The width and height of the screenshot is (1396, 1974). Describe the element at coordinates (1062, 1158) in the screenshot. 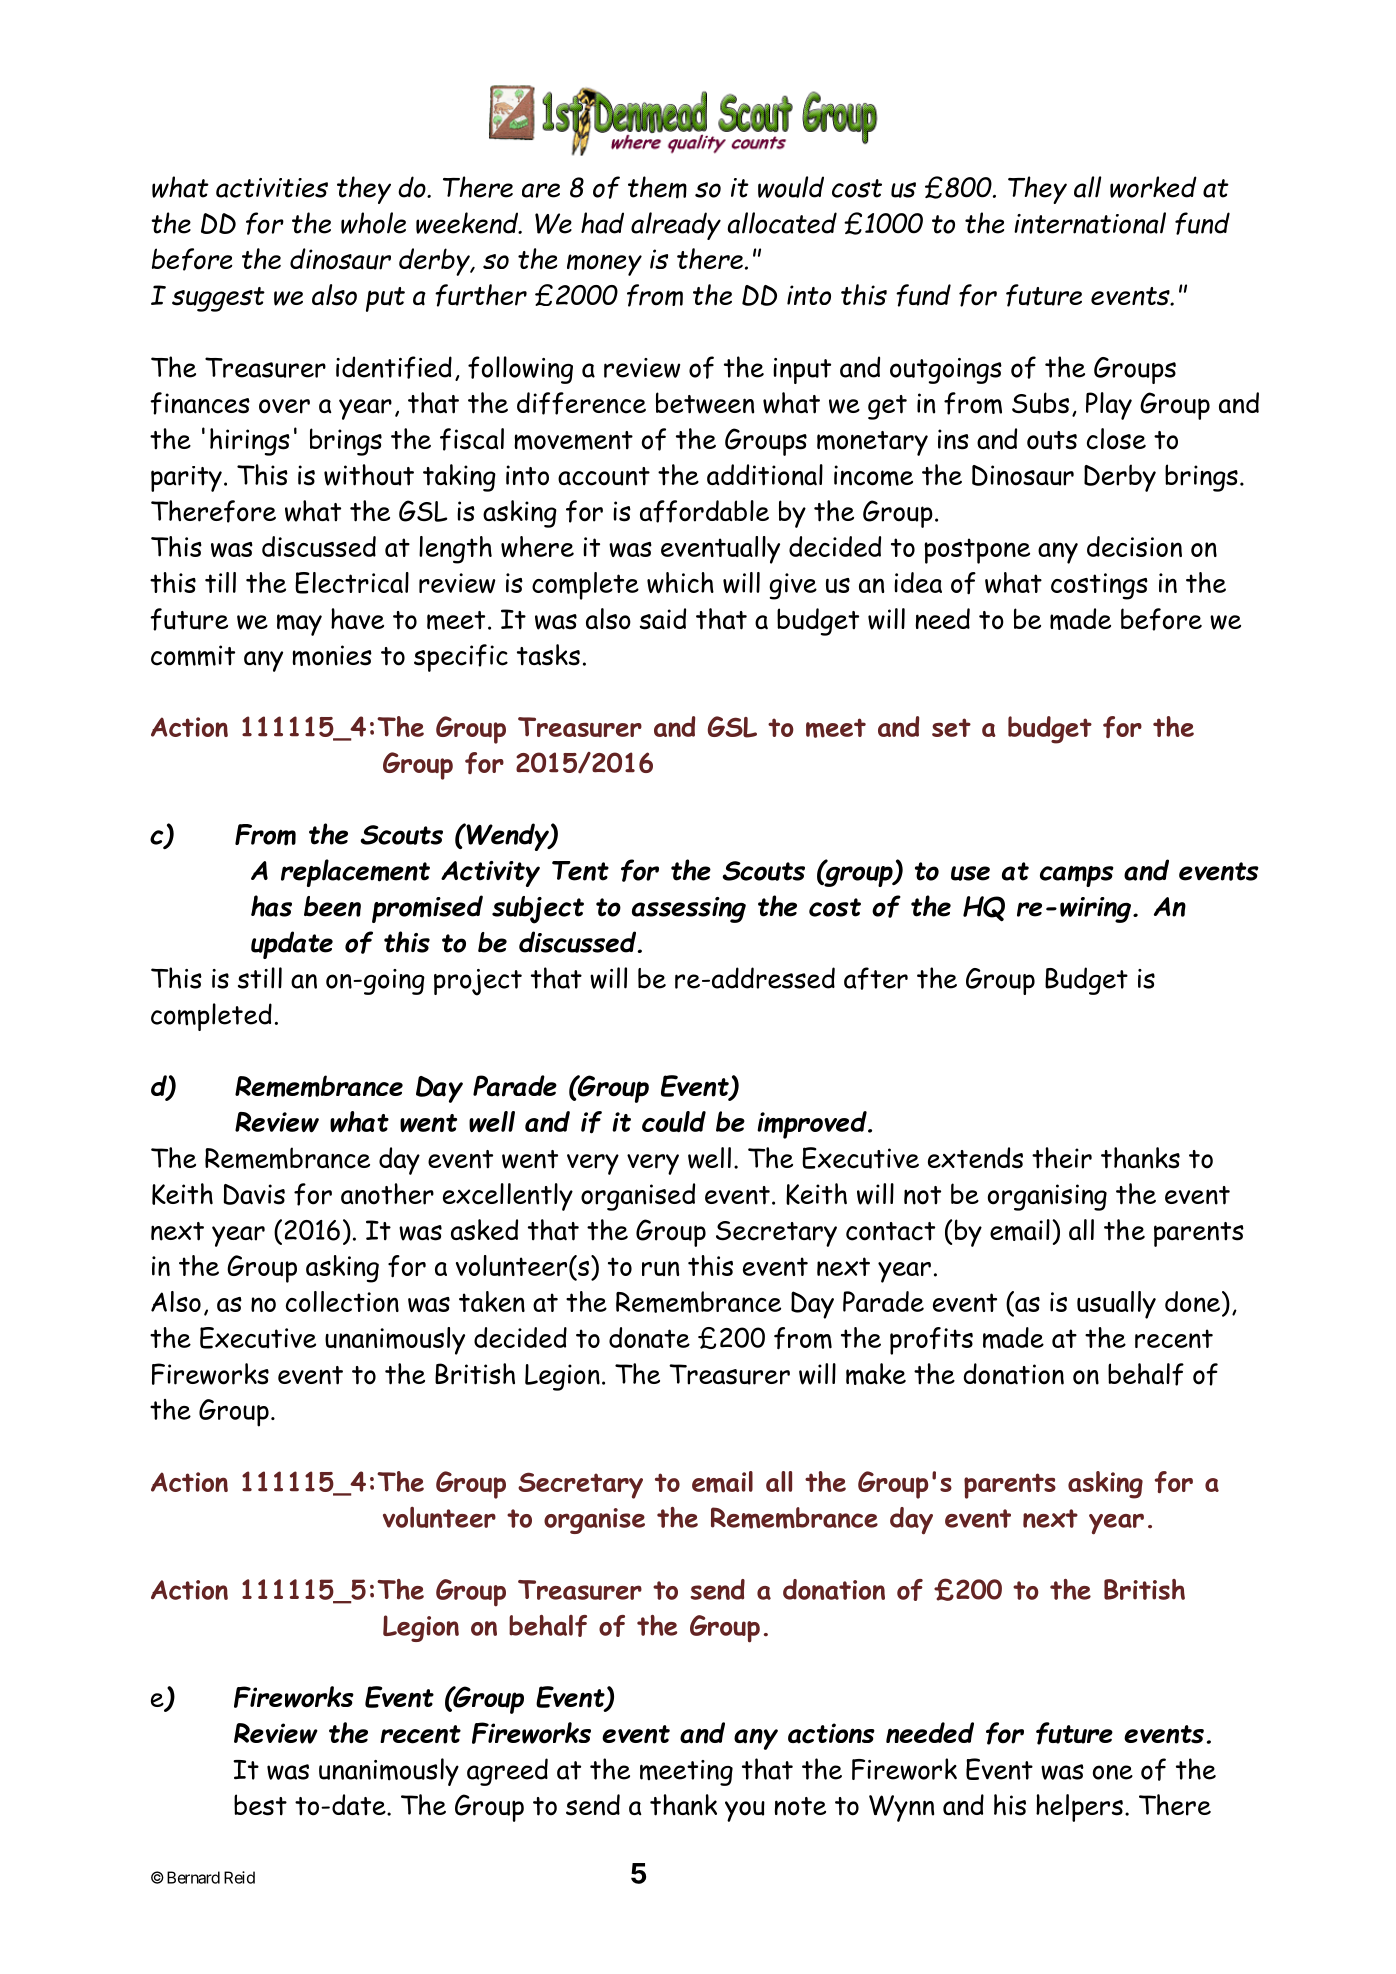

I see `their` at that location.
